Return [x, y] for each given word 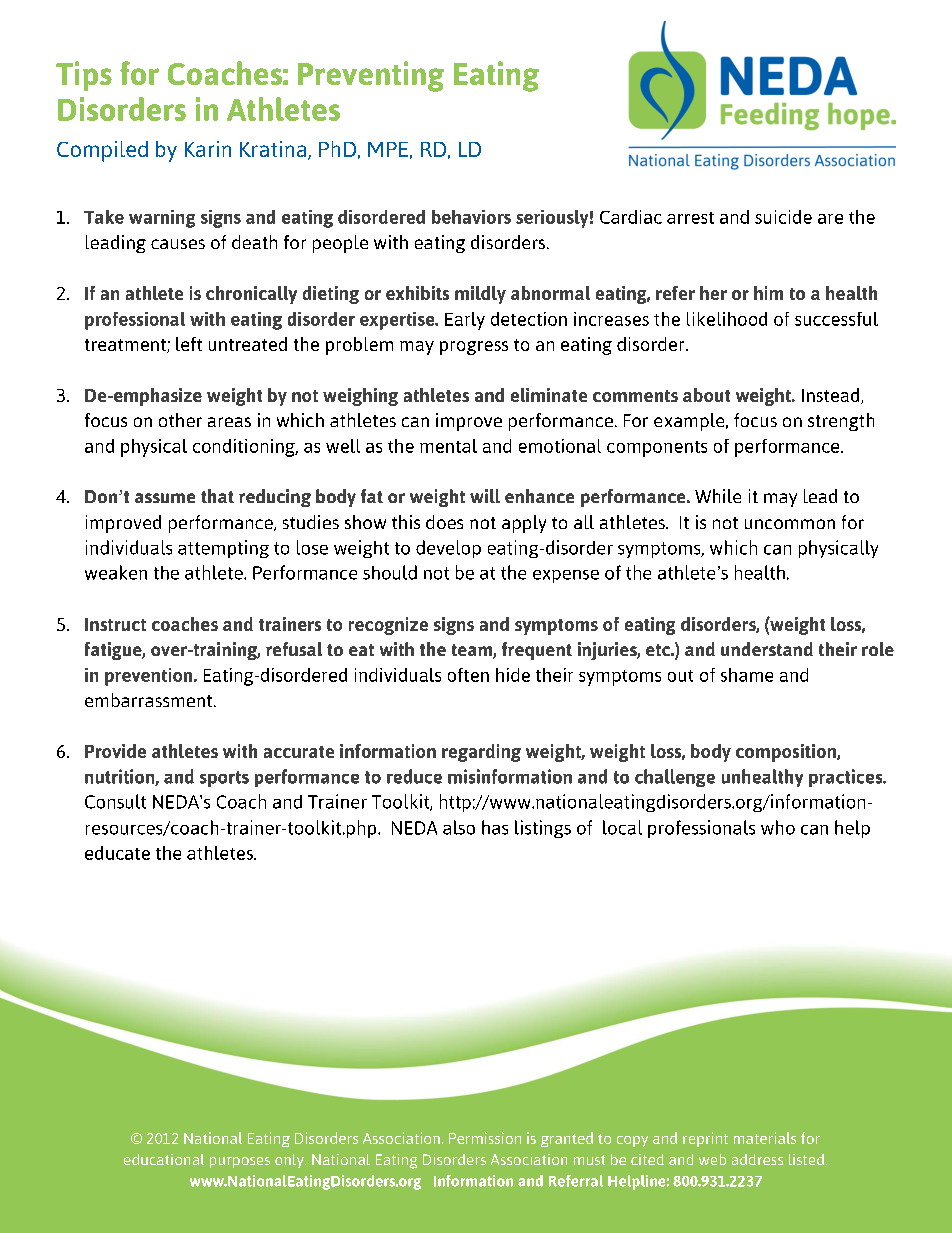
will [485, 496]
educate [117, 853]
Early [465, 321]
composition [787, 753]
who [778, 827]
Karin [208, 149]
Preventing [371, 76]
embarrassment [150, 700]
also [459, 827]
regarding [481, 753]
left [189, 344]
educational [164, 1159]
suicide [783, 217]
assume [165, 498]
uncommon [790, 524]
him [768, 293]
